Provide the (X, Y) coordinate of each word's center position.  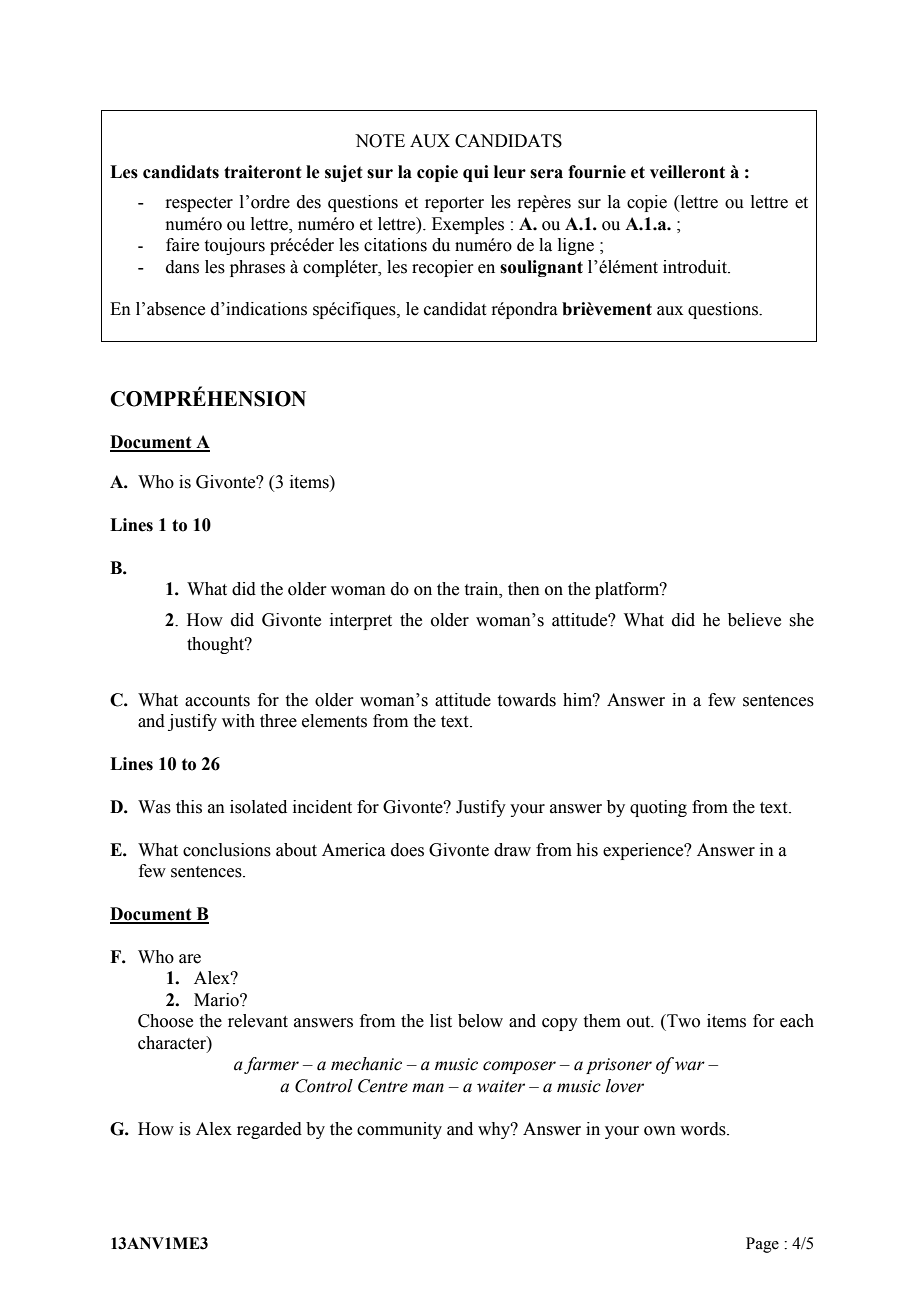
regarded (269, 1130)
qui (476, 173)
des (309, 202)
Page (762, 1245)
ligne (576, 246)
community (399, 1130)
